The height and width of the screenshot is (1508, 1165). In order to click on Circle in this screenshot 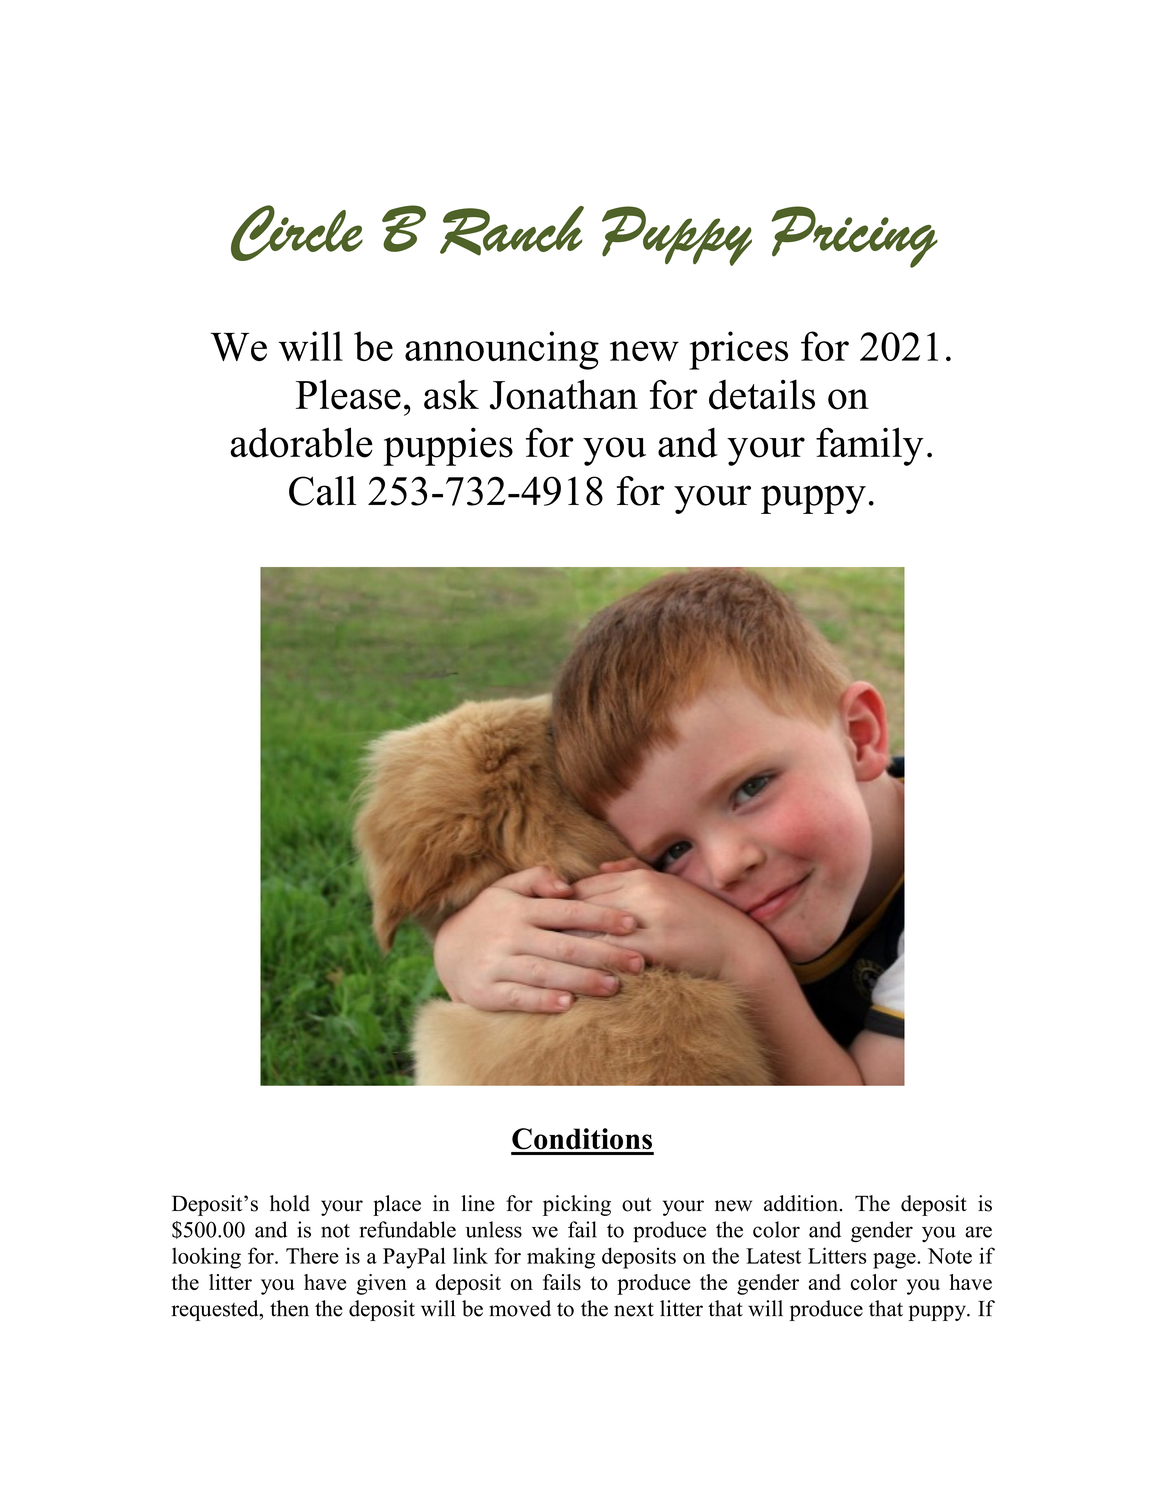, I will do `click(297, 233)`.
